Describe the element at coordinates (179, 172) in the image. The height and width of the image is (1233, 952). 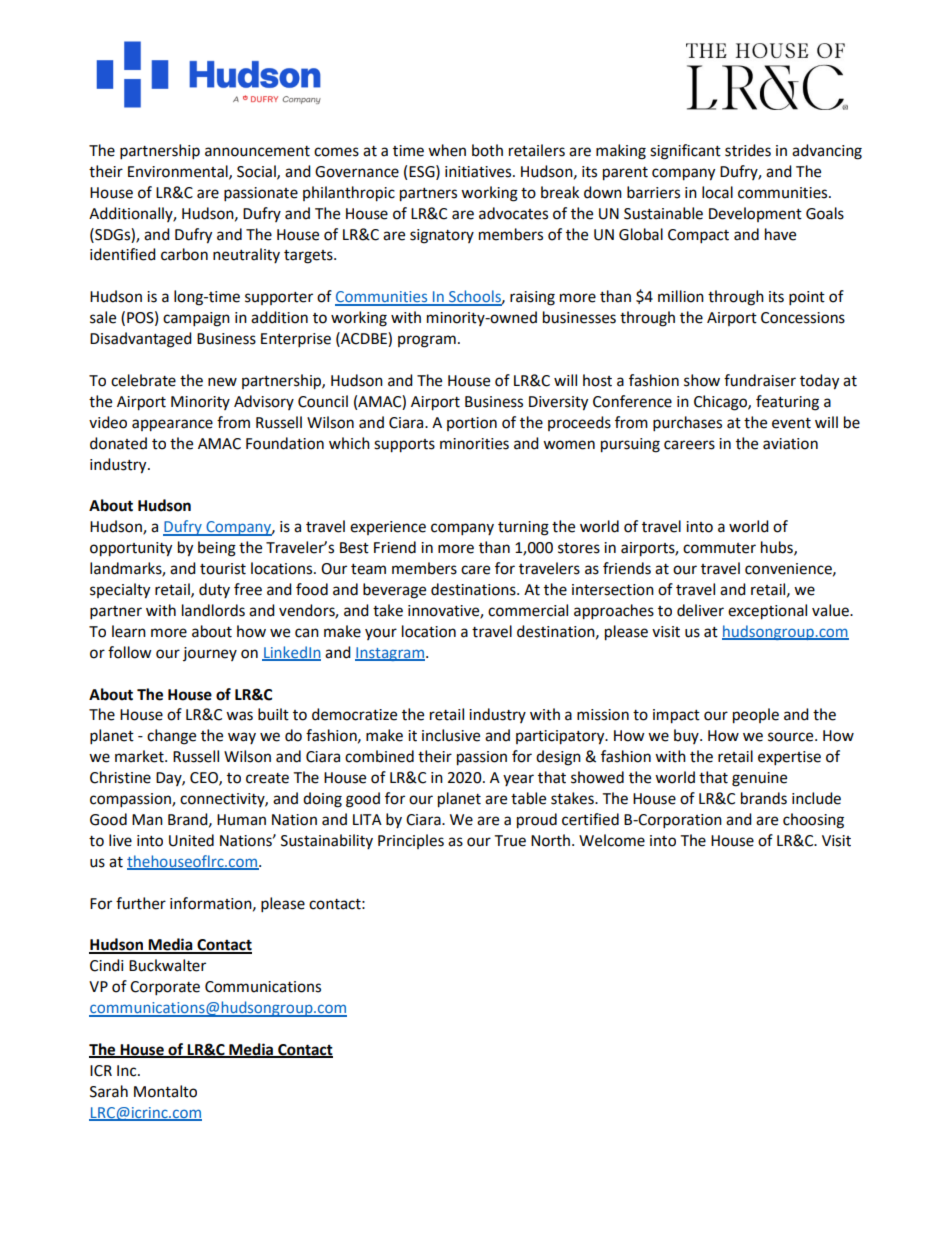
I see `Environmental` at that location.
